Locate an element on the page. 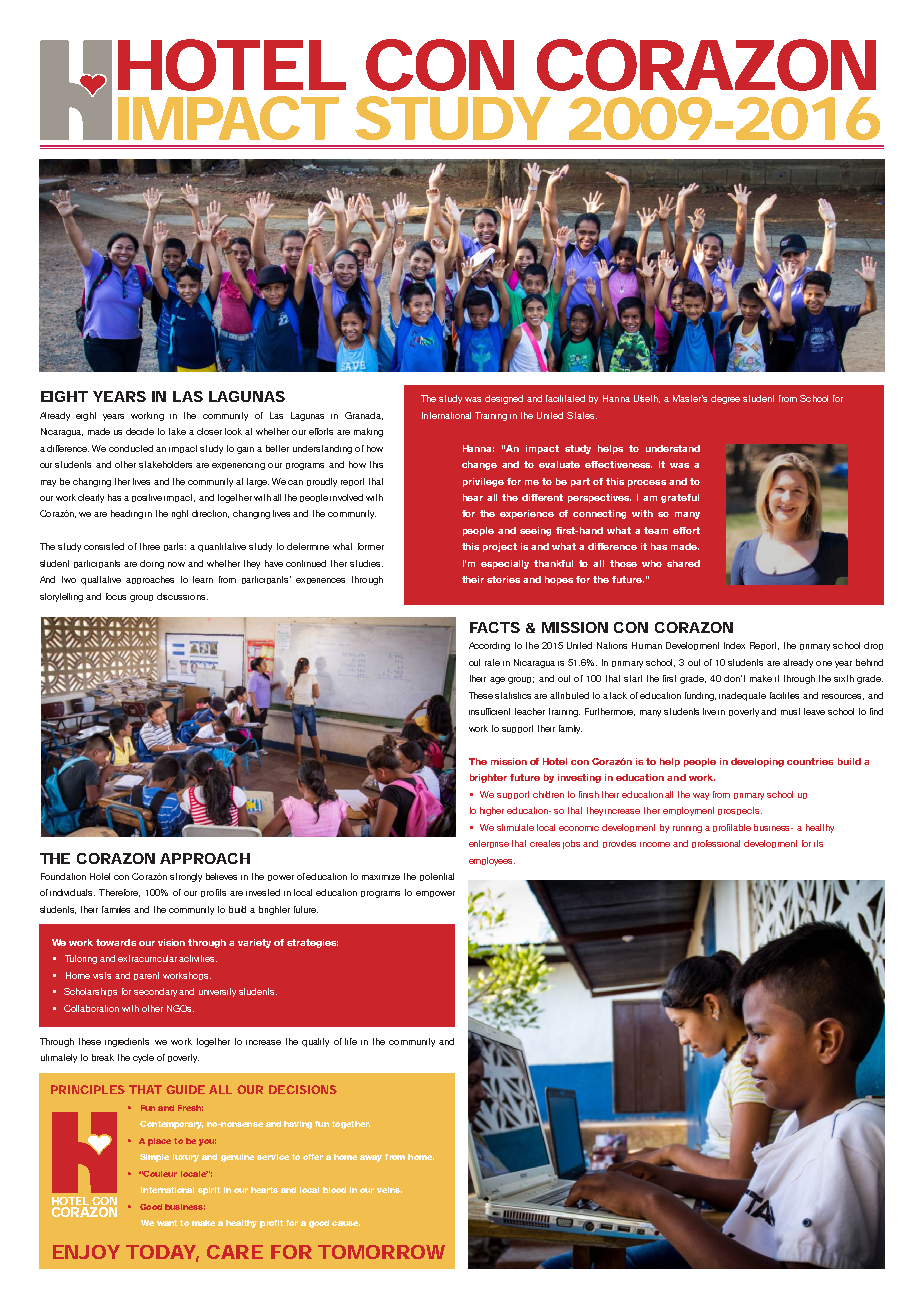 This document has height=1308, width=924. prospects is located at coordinates (740, 811).
